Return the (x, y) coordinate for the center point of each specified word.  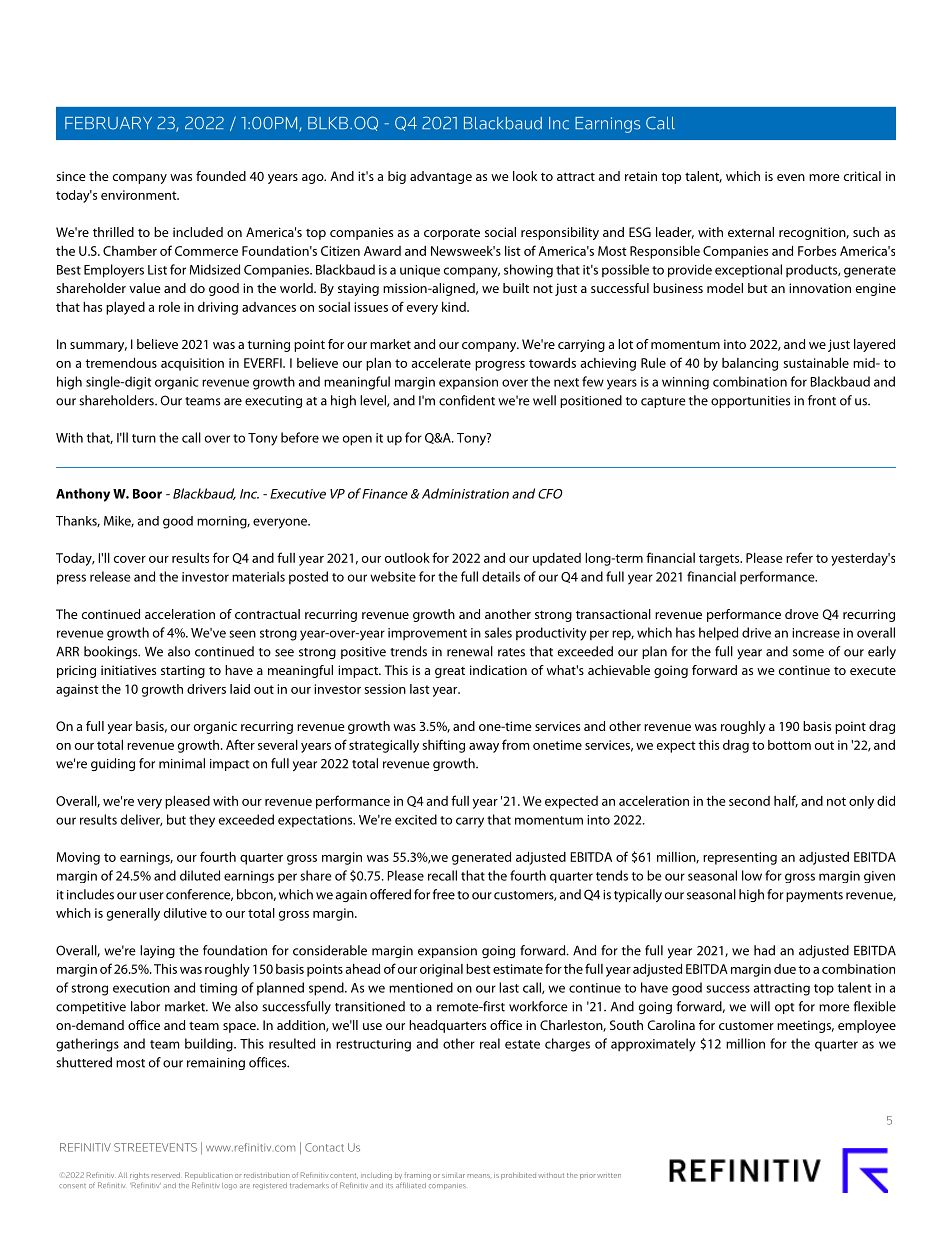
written (609, 1175)
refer (799, 557)
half (786, 801)
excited (416, 819)
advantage (441, 177)
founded (221, 176)
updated (557, 559)
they (202, 821)
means (480, 1176)
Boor (147, 494)
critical (862, 176)
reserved (166, 1175)
